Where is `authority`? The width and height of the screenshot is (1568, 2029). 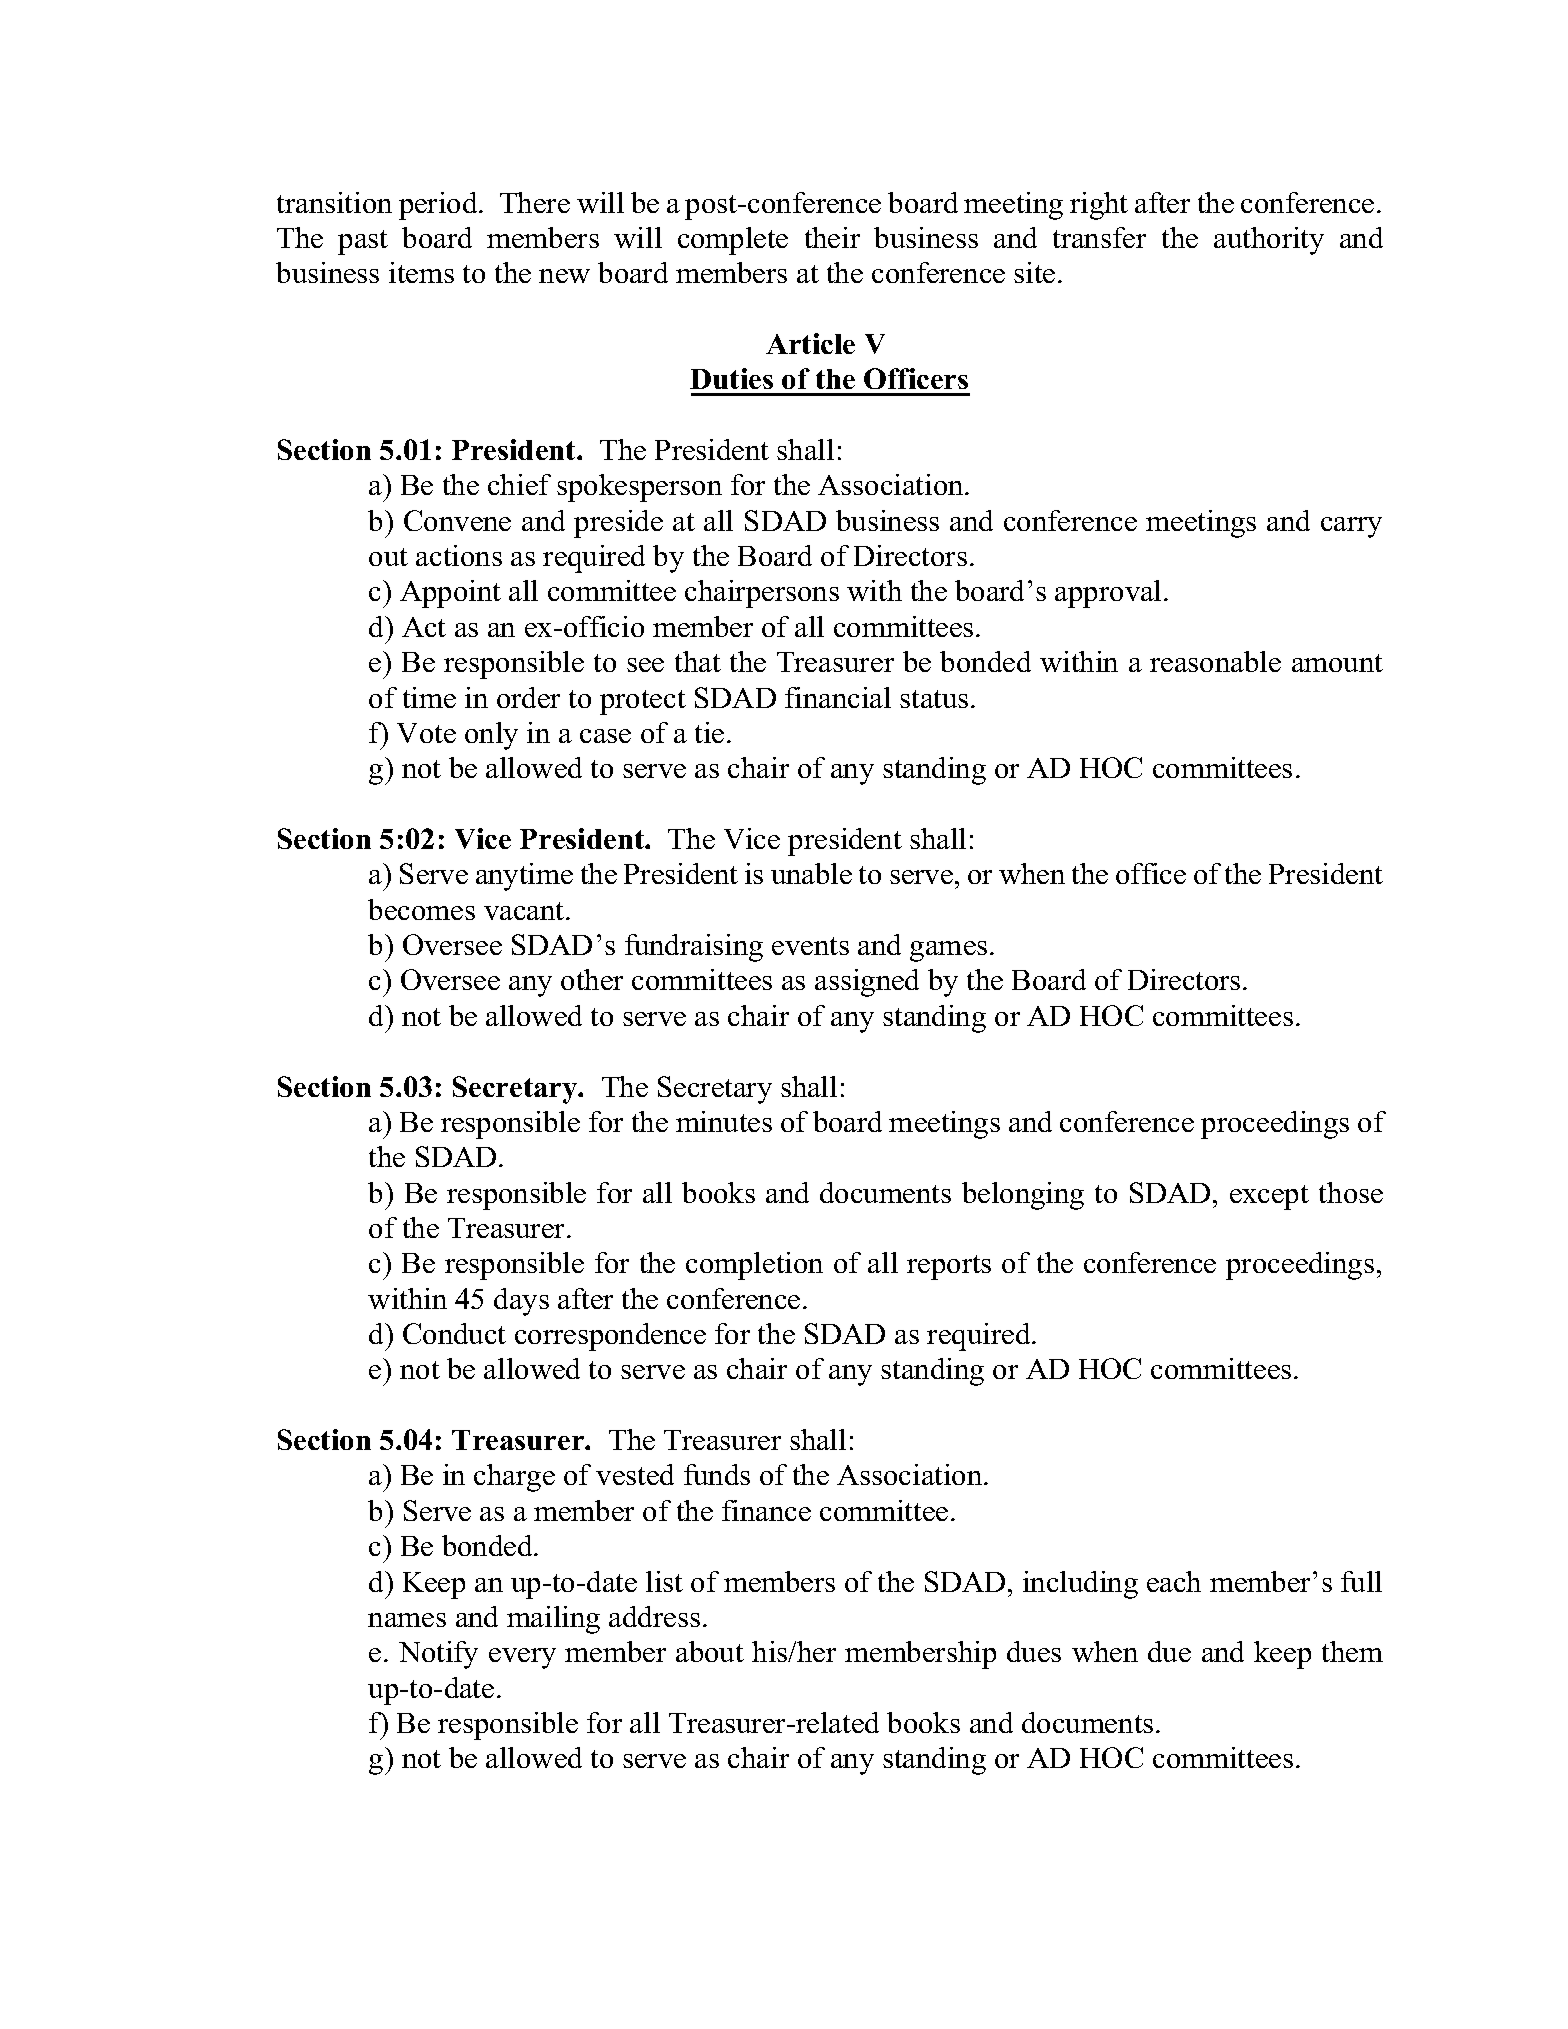
authority is located at coordinates (1269, 241).
